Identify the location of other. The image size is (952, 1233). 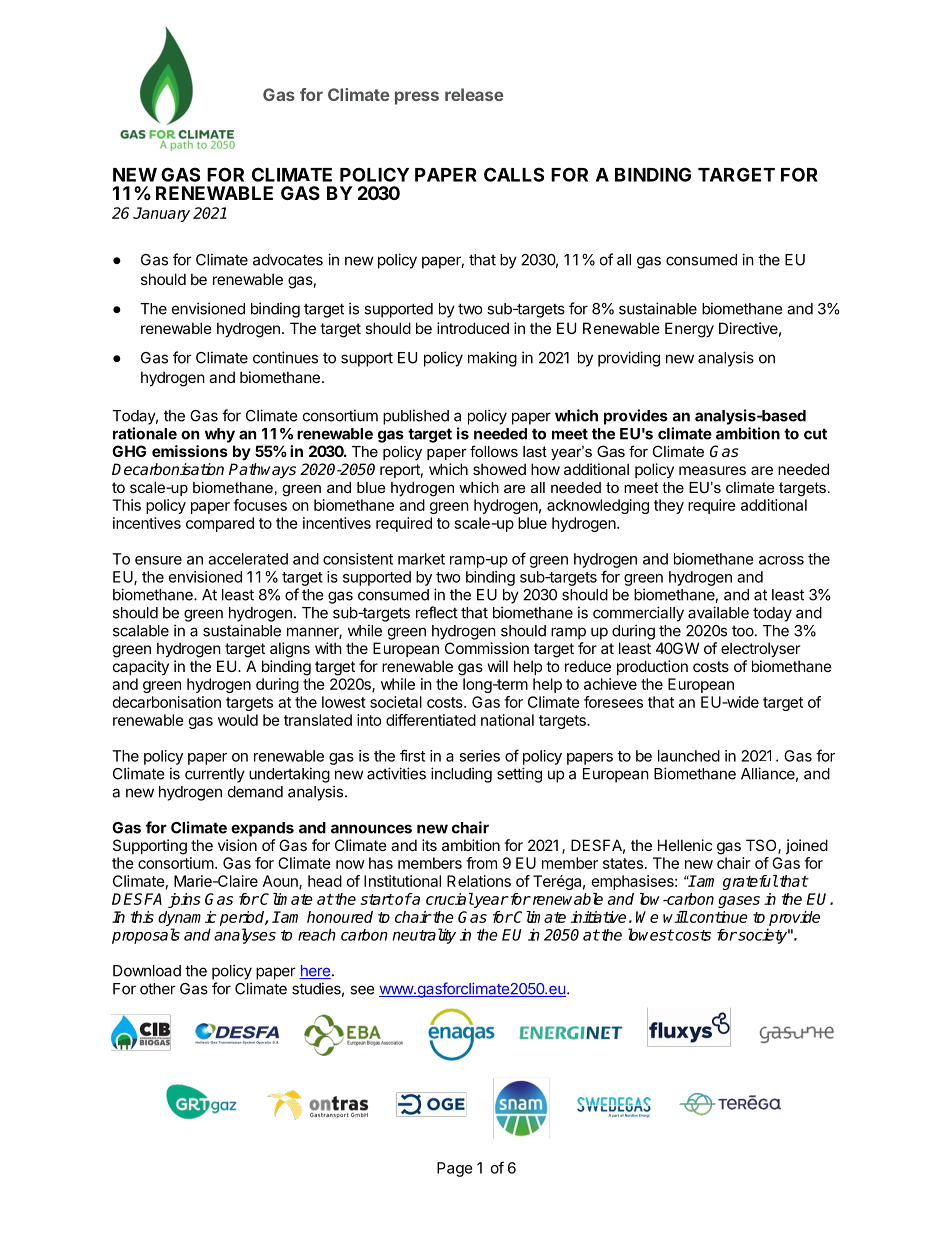
(158, 989).
